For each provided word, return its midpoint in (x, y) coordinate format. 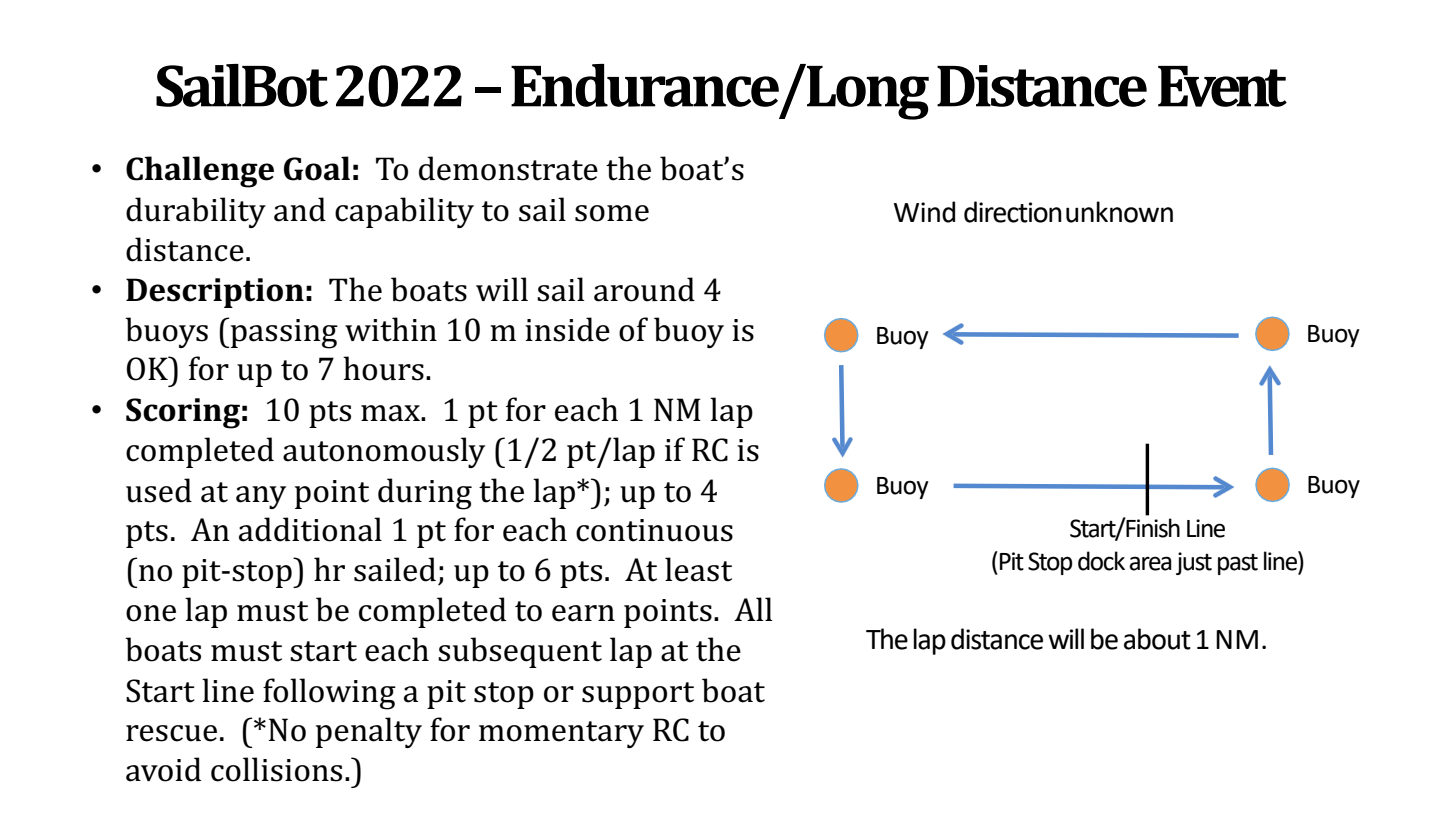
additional (310, 529)
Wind (924, 212)
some (612, 213)
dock (1101, 561)
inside (567, 329)
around (644, 289)
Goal (317, 168)
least (698, 569)
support (638, 695)
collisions (276, 769)
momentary (561, 734)
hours (383, 368)
